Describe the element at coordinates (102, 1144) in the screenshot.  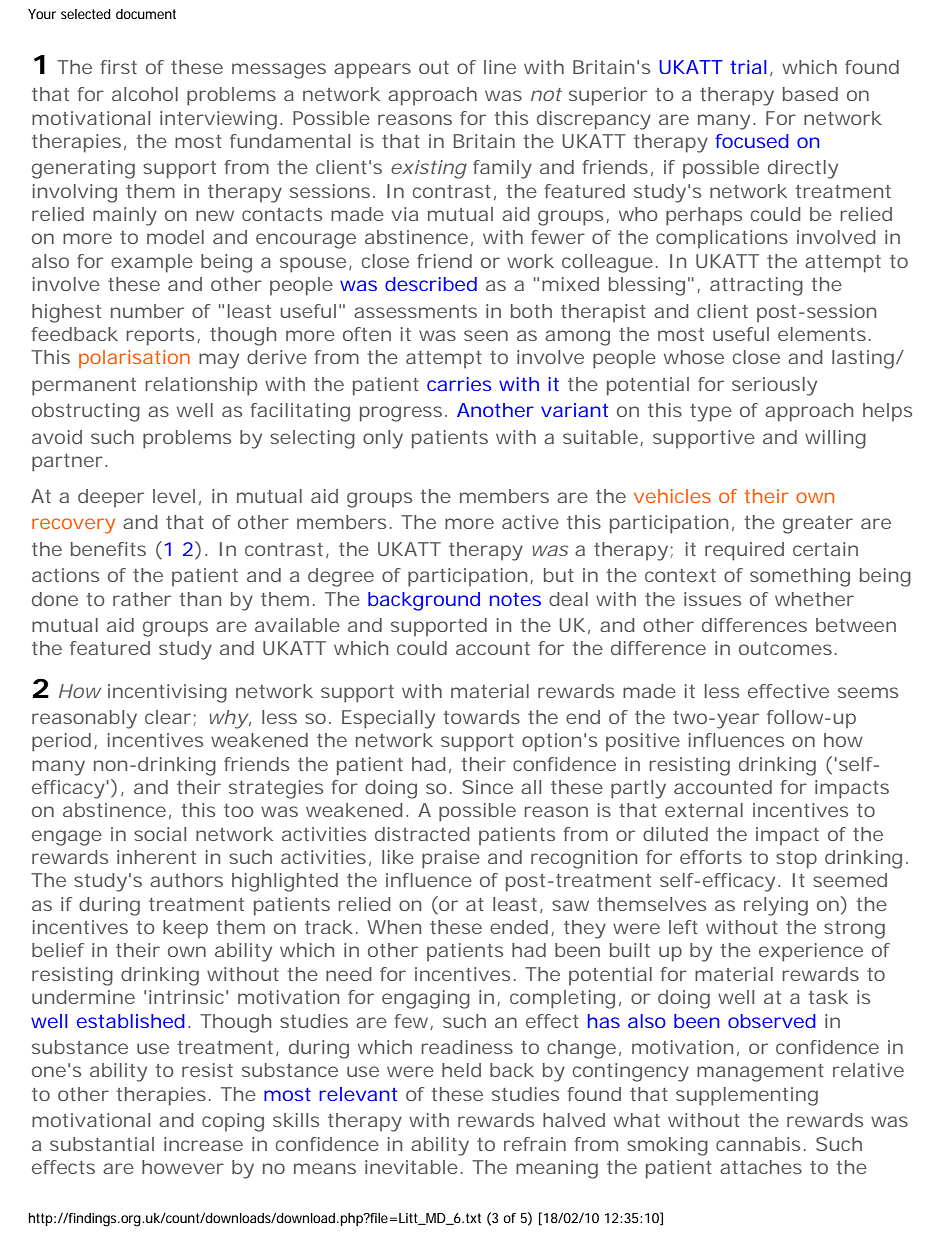
I see `substantial` at that location.
